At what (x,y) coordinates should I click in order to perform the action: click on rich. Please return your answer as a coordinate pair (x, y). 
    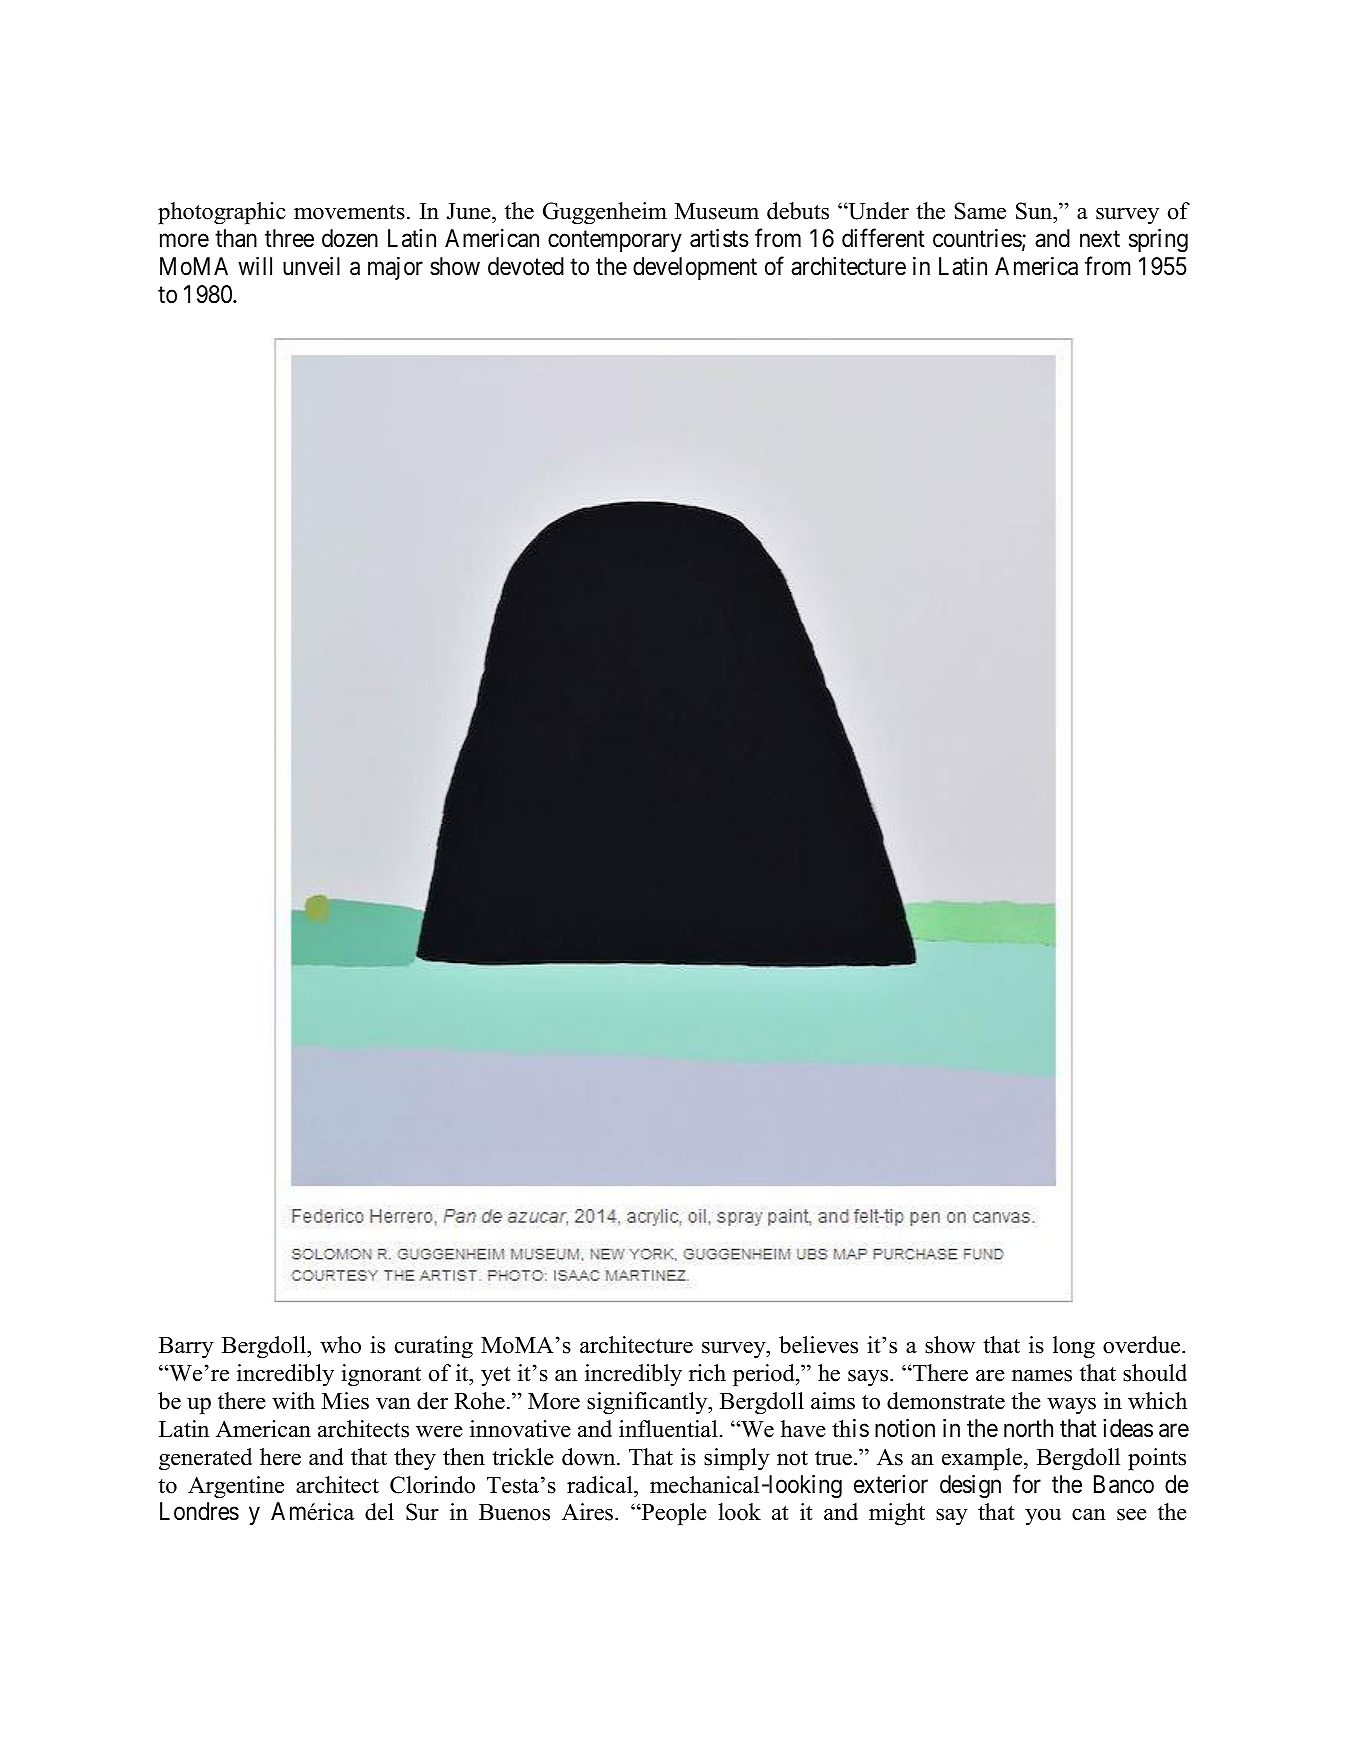
    Looking at the image, I should click on (707, 1373).
